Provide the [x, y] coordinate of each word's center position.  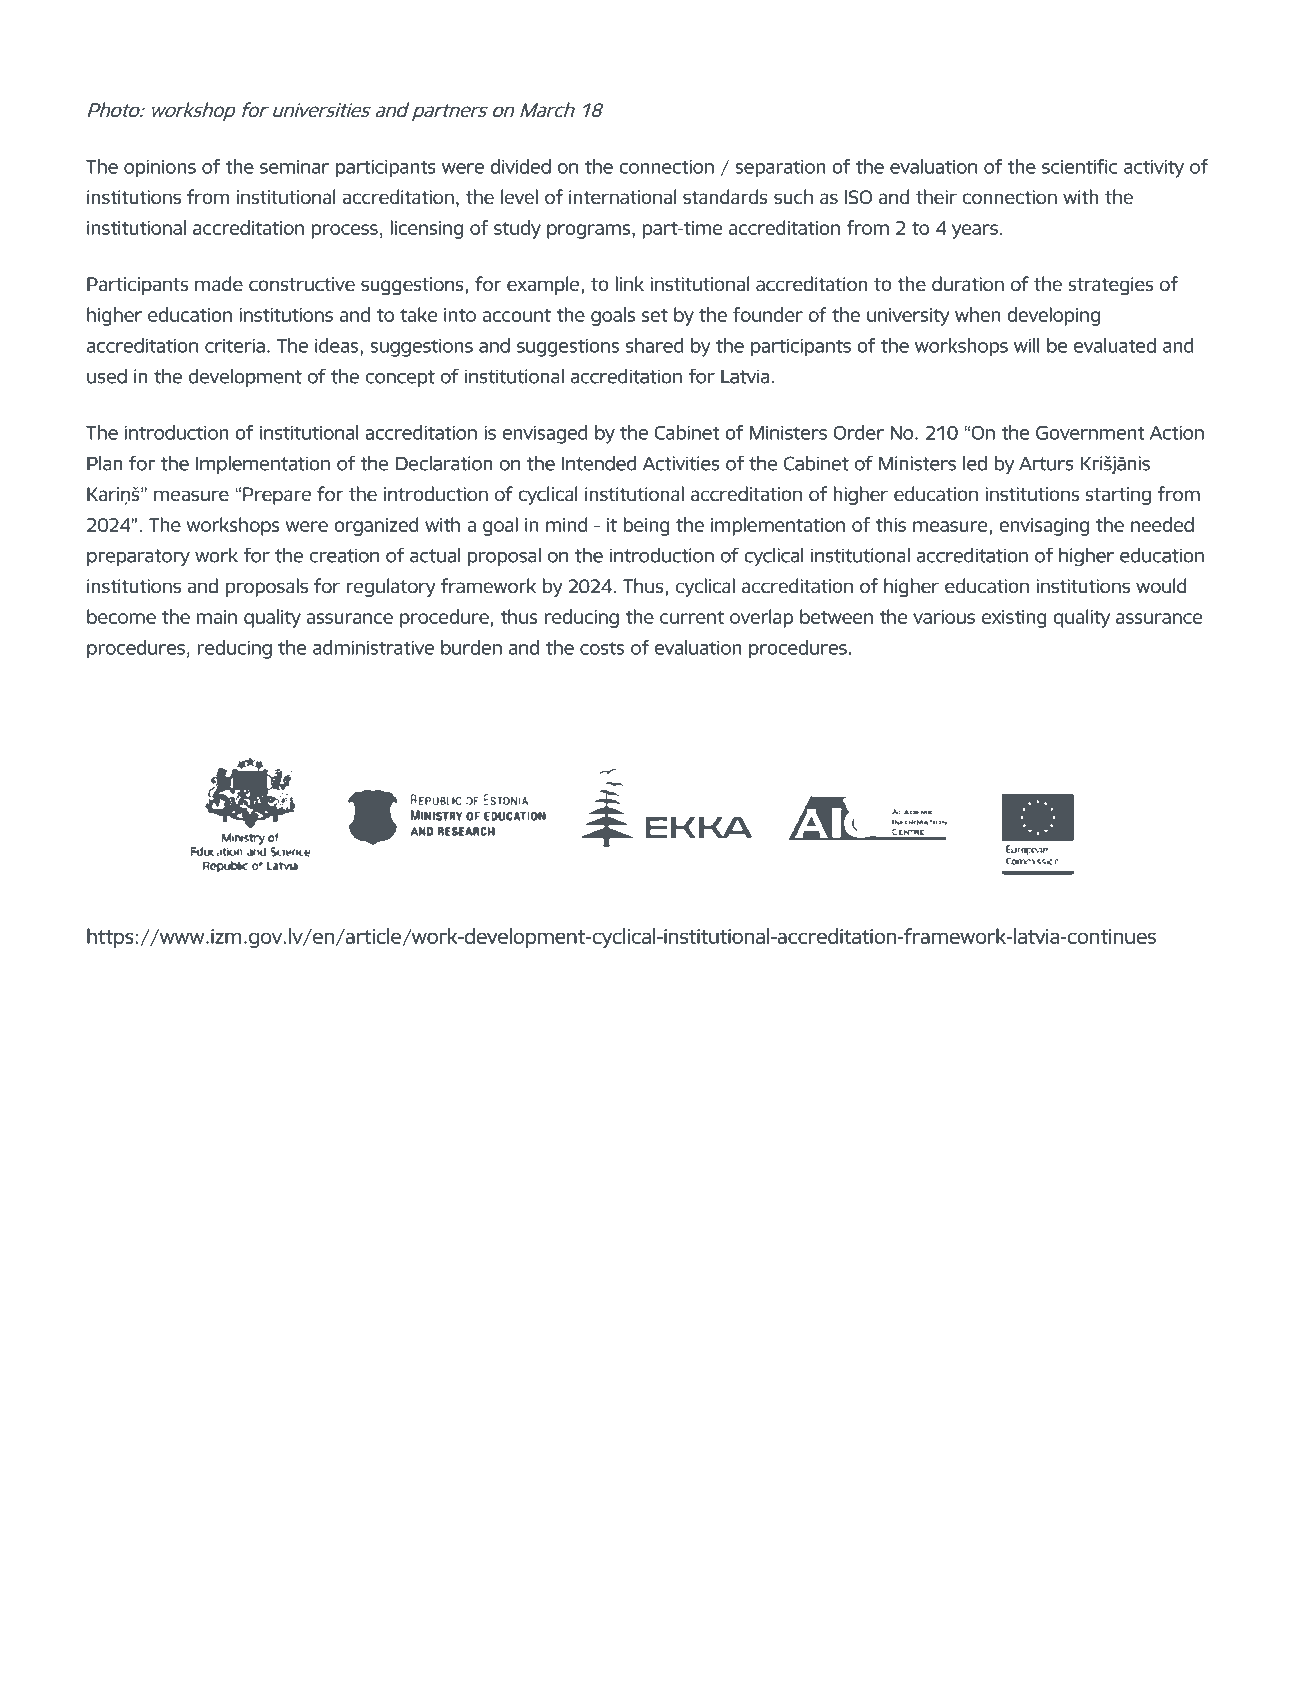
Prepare [277, 496]
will [1027, 345]
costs [602, 648]
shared [655, 345]
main [217, 617]
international [622, 196]
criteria [235, 346]
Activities [681, 463]
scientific [1080, 166]
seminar [294, 167]
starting [1118, 496]
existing [1014, 619]
